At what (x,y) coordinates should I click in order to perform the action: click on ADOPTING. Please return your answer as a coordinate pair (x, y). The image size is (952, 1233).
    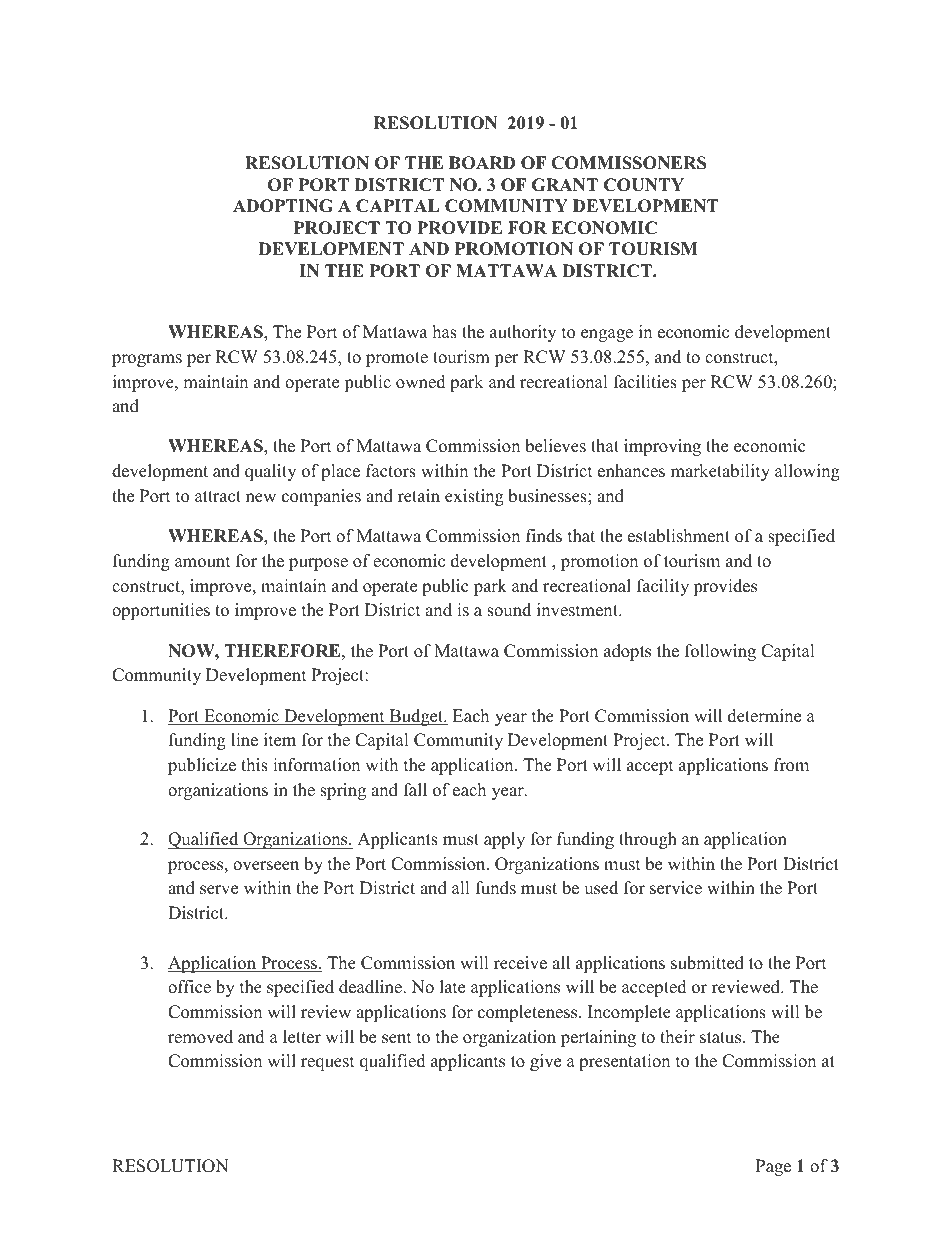
    Looking at the image, I should click on (283, 206).
